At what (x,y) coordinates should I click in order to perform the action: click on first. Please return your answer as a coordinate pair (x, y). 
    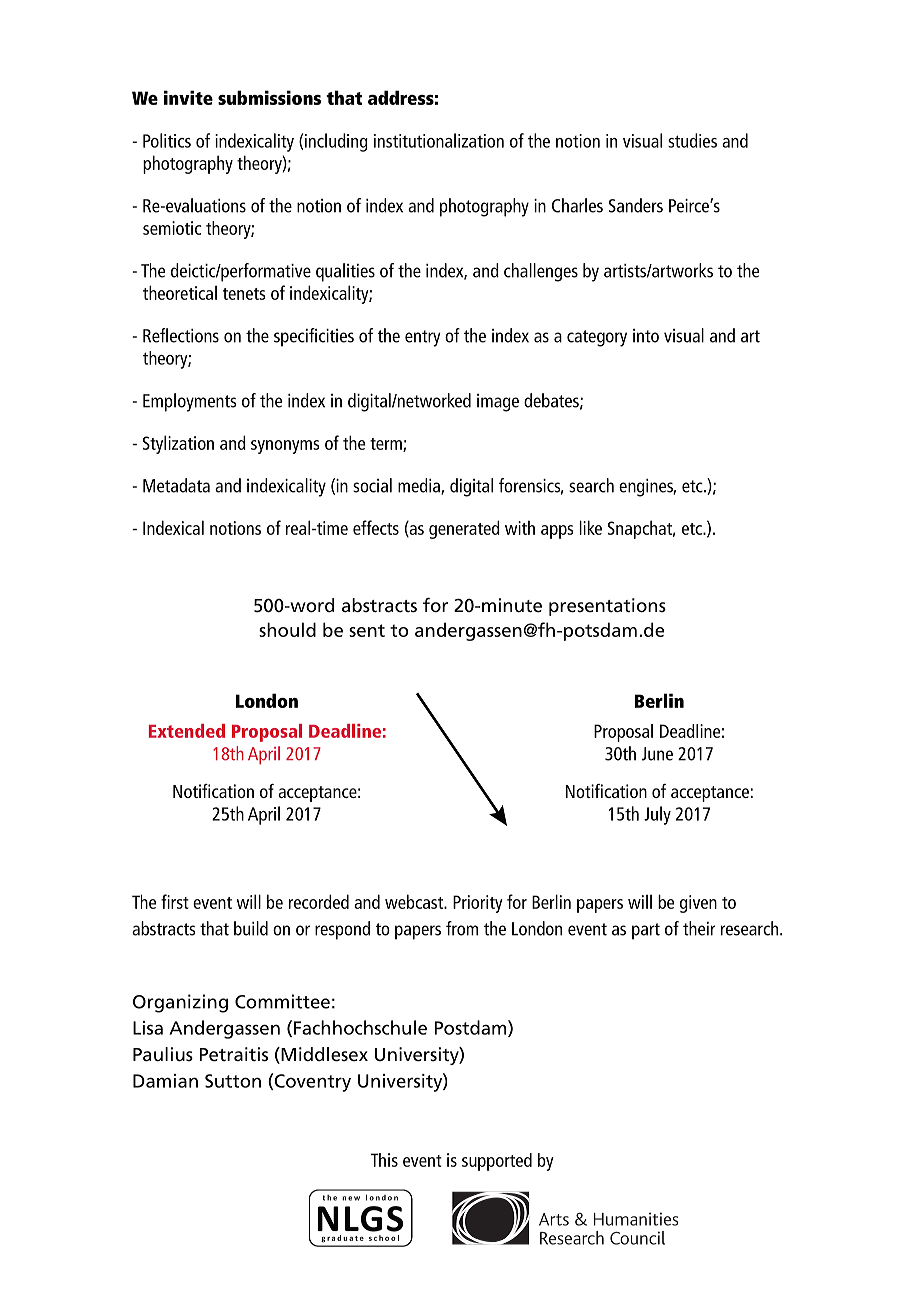
    Looking at the image, I should click on (175, 901).
